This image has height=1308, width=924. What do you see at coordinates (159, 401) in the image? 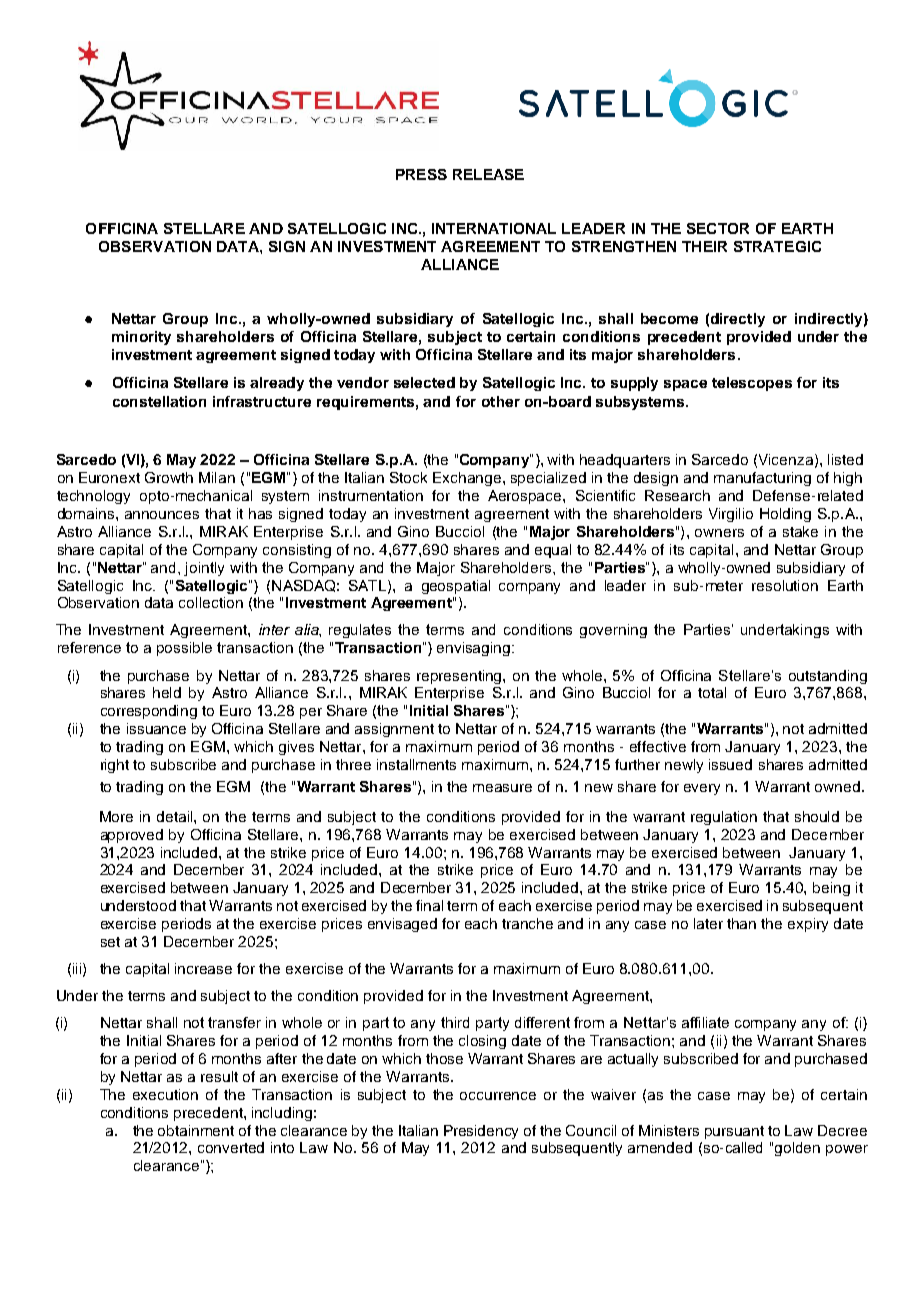
I see `constellation` at bounding box center [159, 401].
